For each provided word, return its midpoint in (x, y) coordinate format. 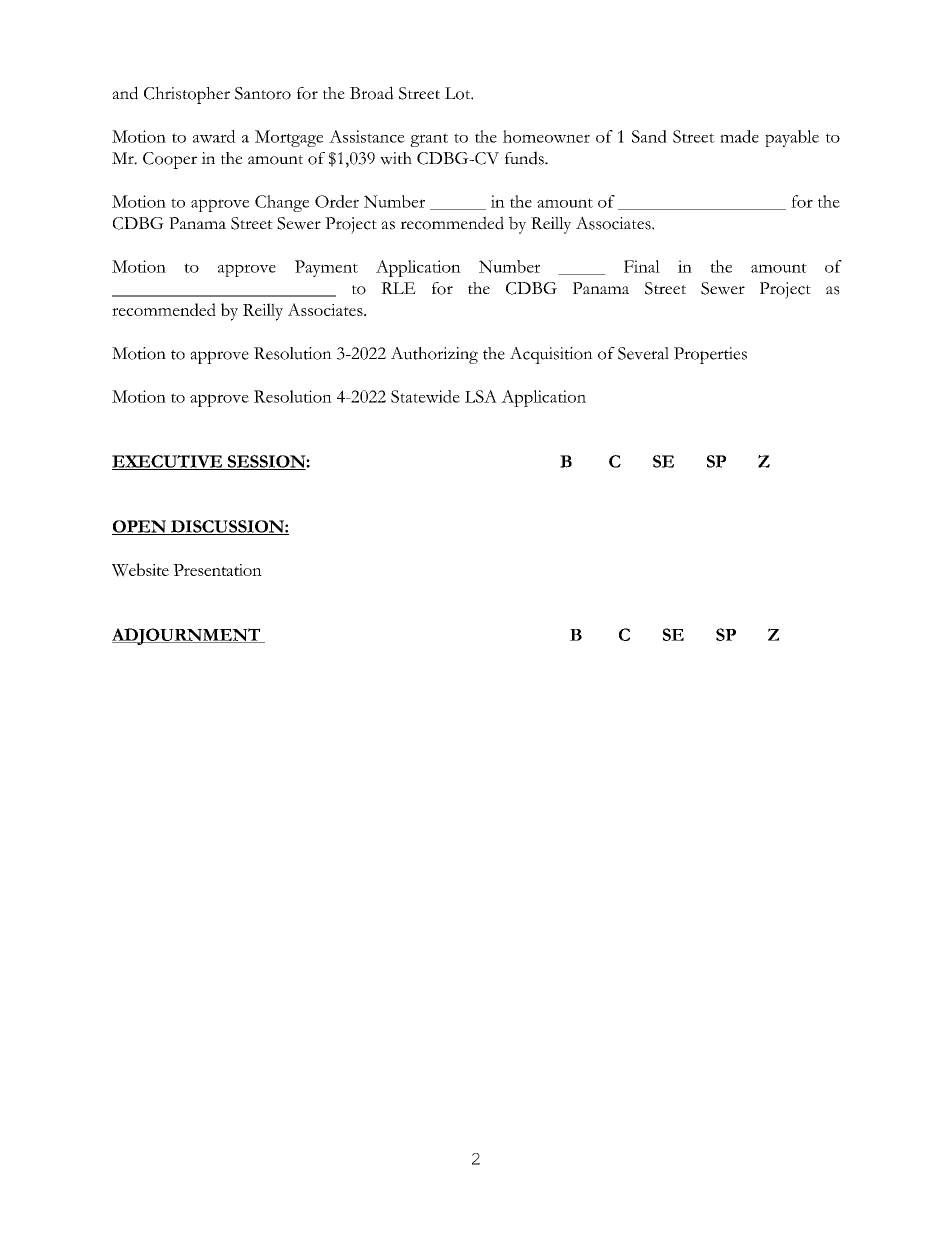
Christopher (187, 95)
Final (642, 266)
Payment (326, 268)
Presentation (217, 570)
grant (429, 140)
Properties (710, 355)
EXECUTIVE (168, 462)
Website (140, 570)
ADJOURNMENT (187, 636)
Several (643, 353)
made (739, 136)
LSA (481, 396)
